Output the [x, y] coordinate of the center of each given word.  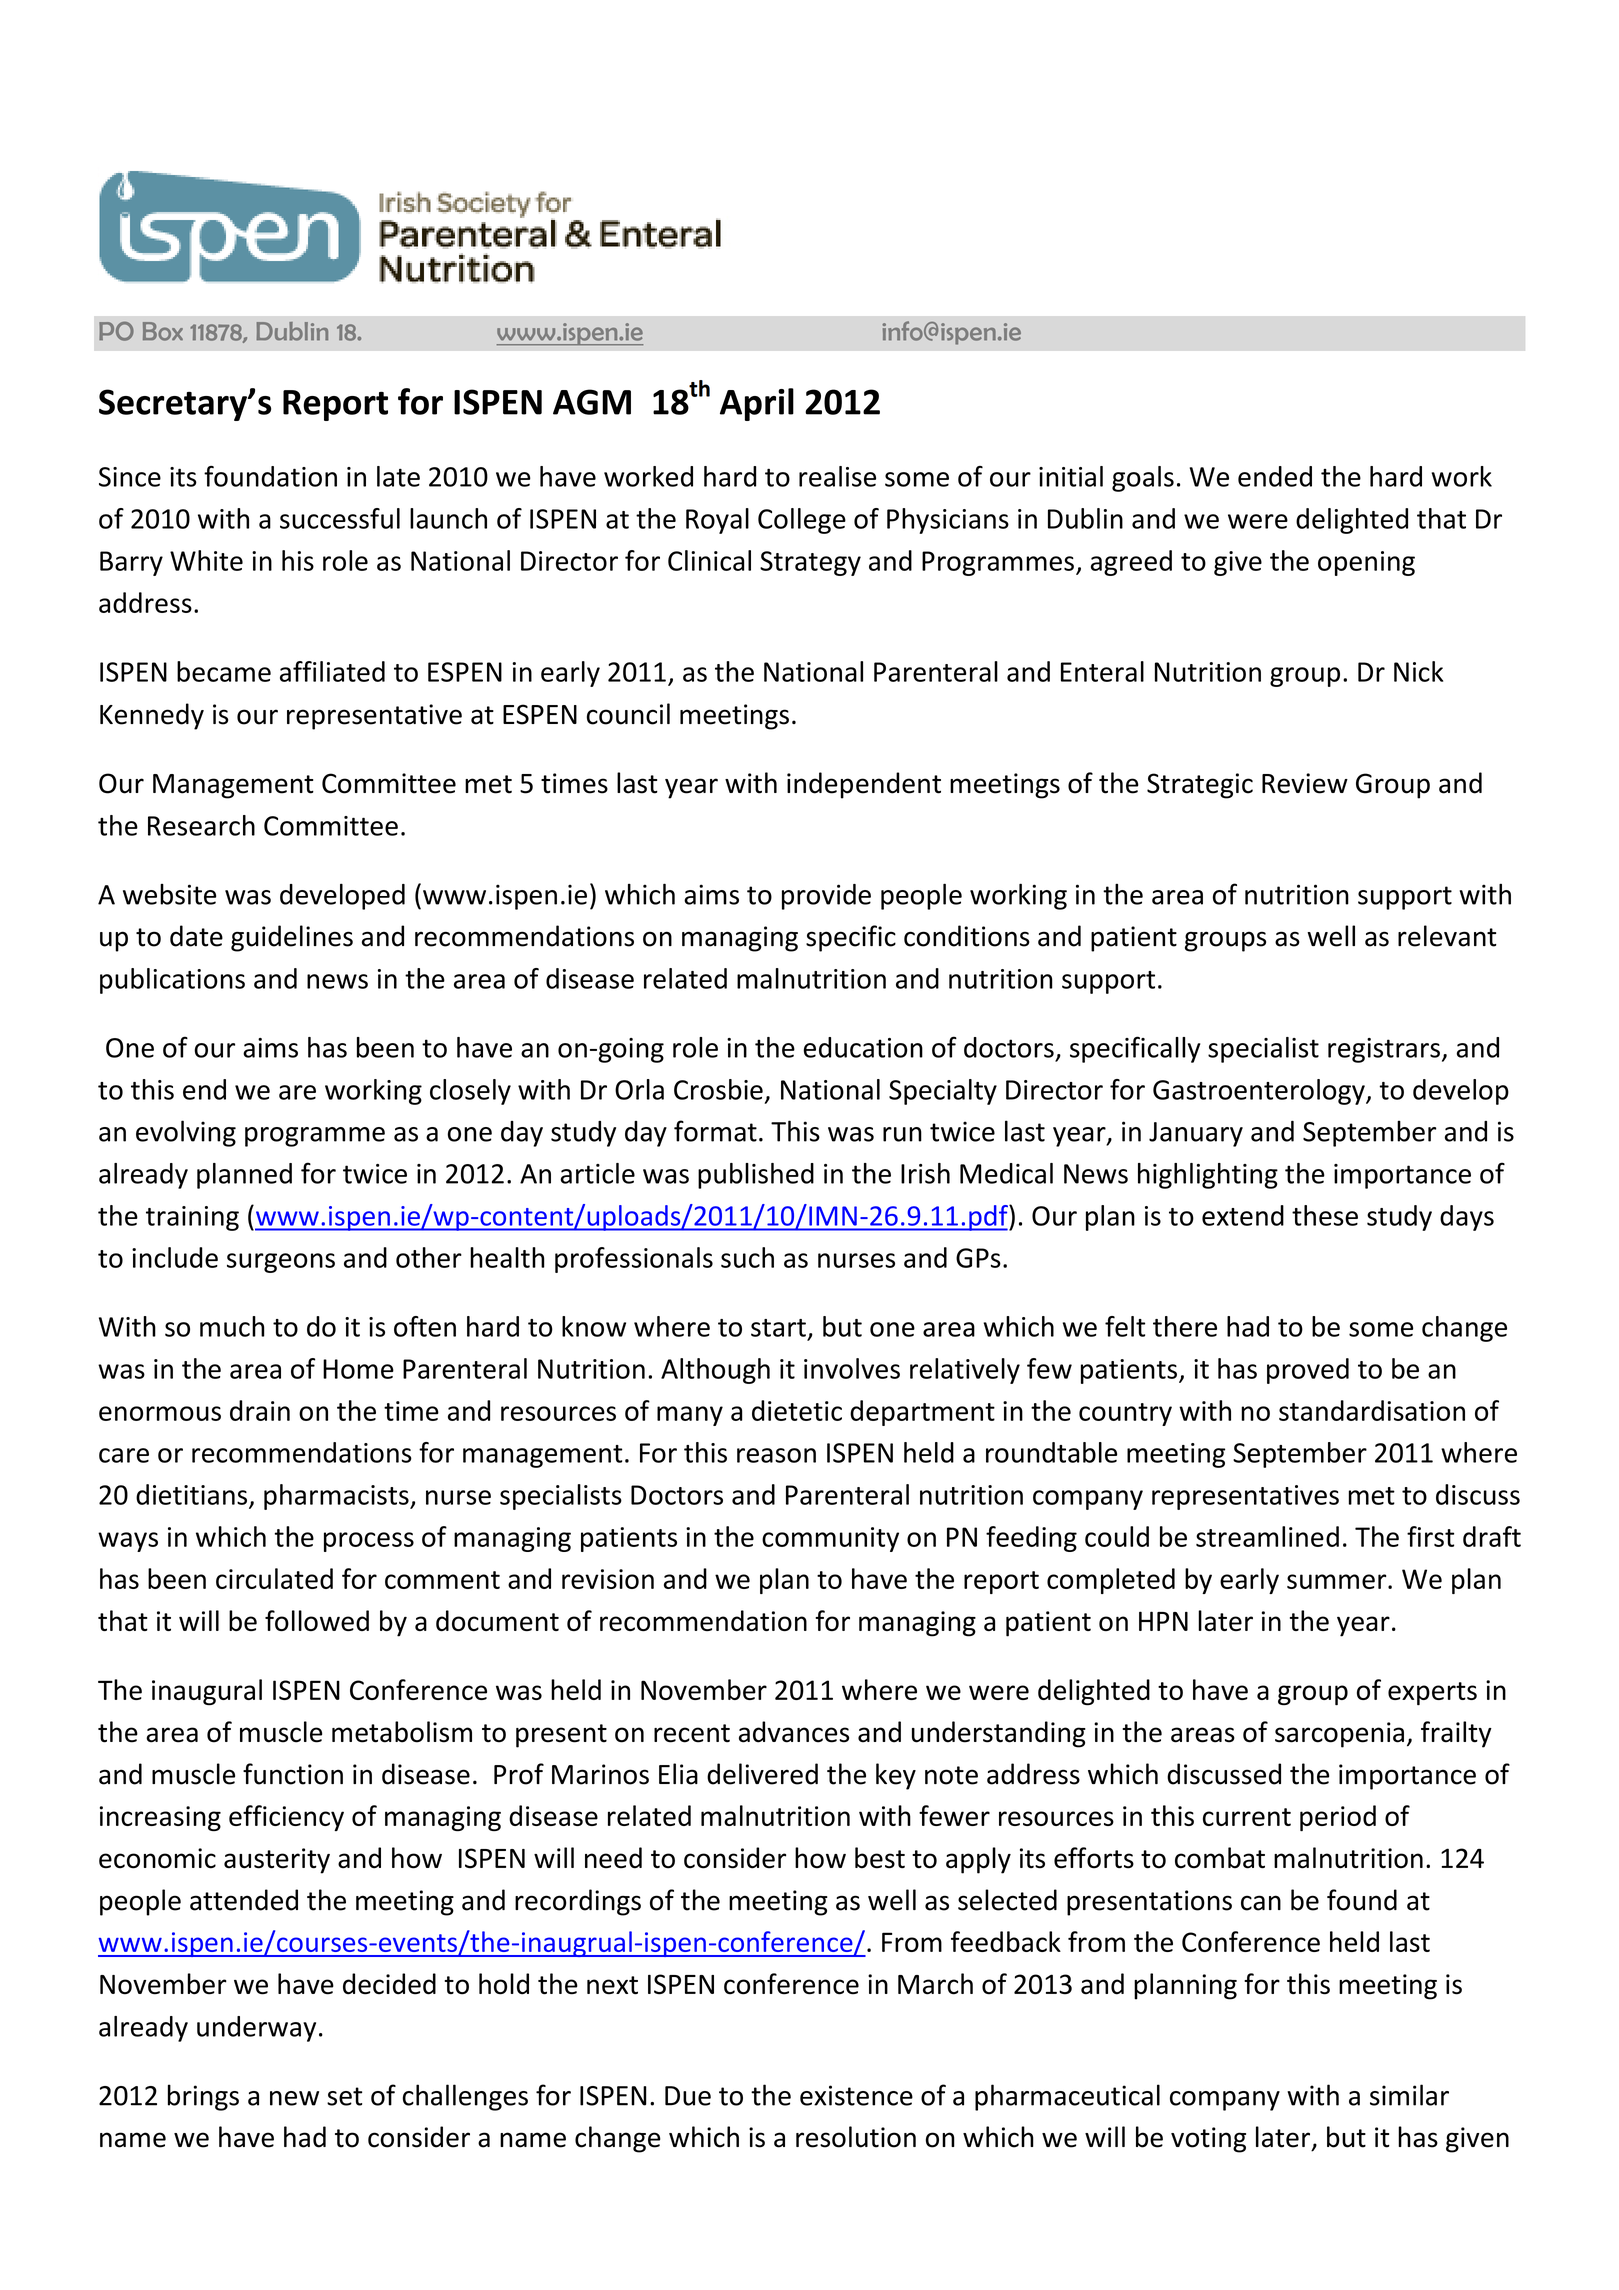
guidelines [292, 938]
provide [826, 897]
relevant [1447, 936]
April [757, 404]
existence [856, 2095]
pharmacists [337, 1497]
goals [1143, 479]
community [830, 1539]
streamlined [1267, 1536]
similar [1409, 2095]
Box [163, 331]
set [344, 2096]
